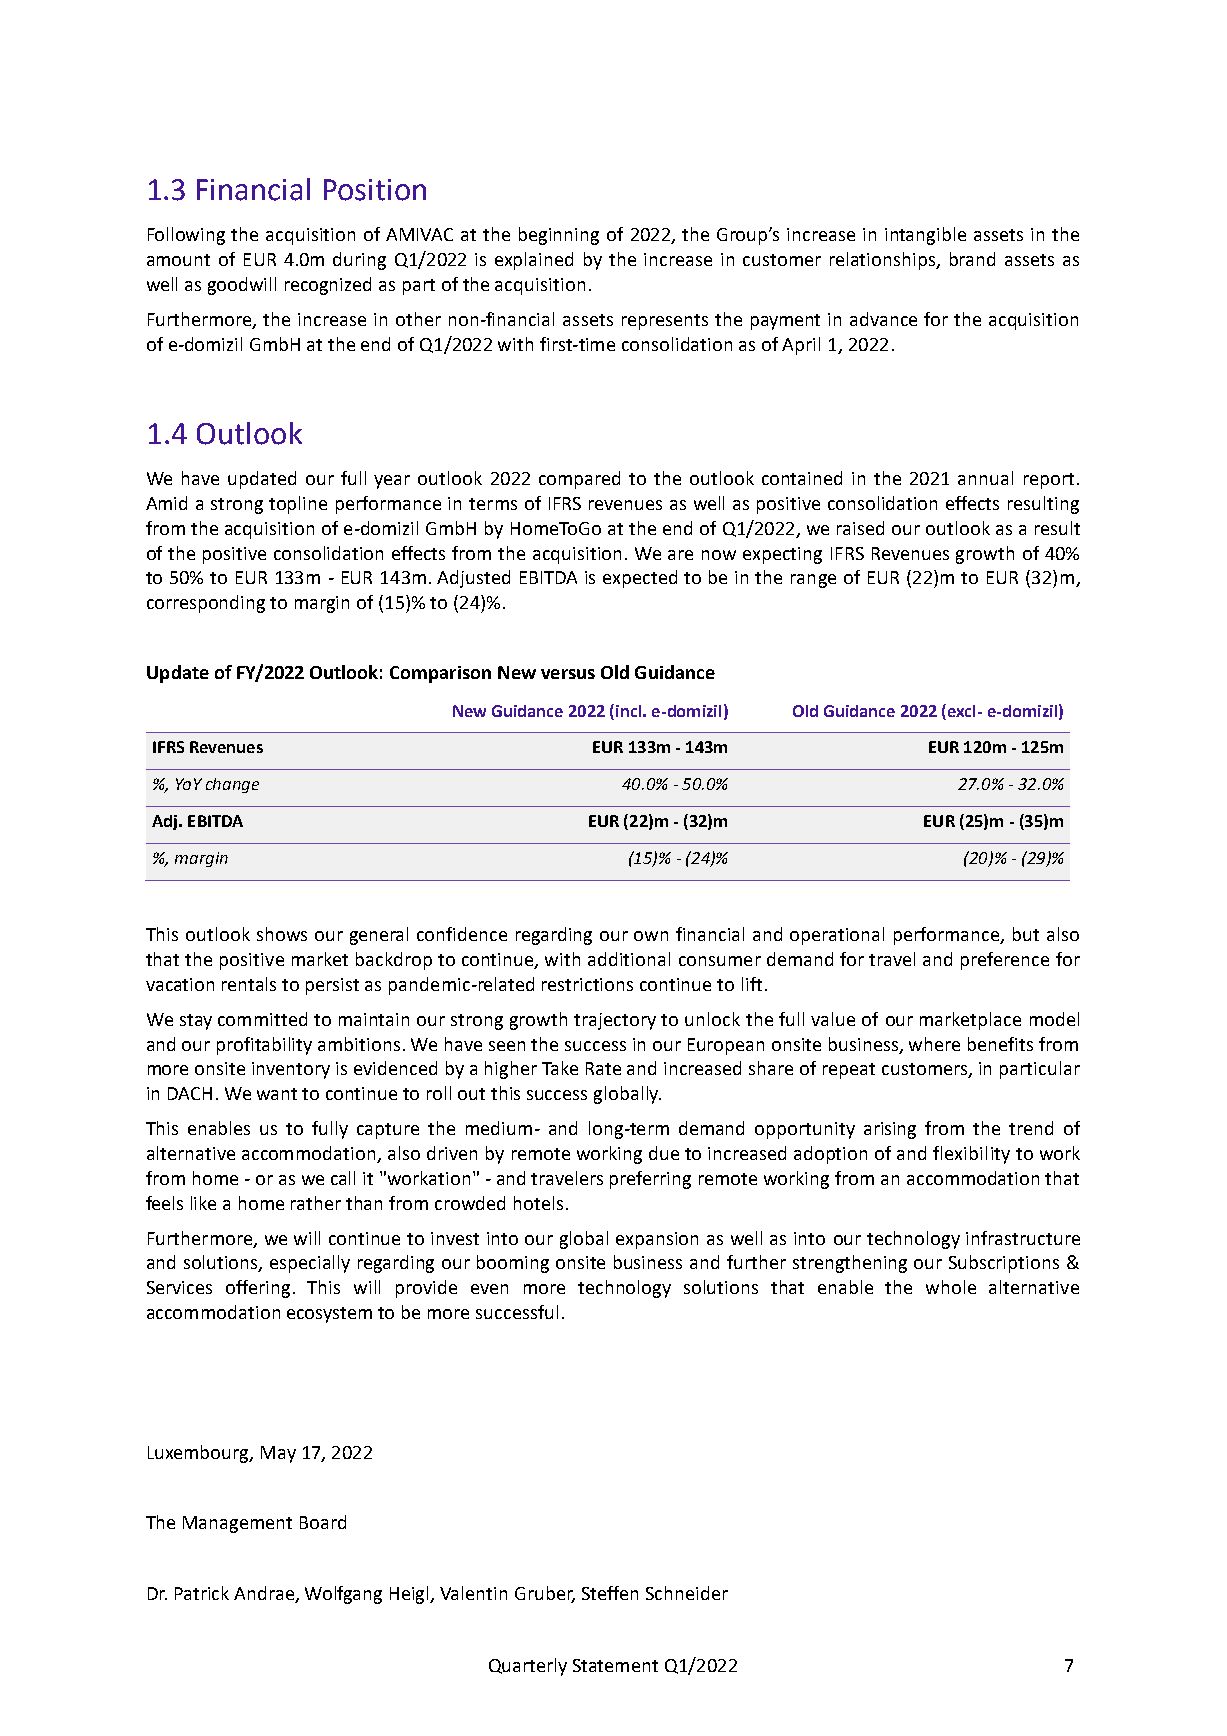  What do you see at coordinates (657, 1240) in the screenshot?
I see `expansion` at bounding box center [657, 1240].
